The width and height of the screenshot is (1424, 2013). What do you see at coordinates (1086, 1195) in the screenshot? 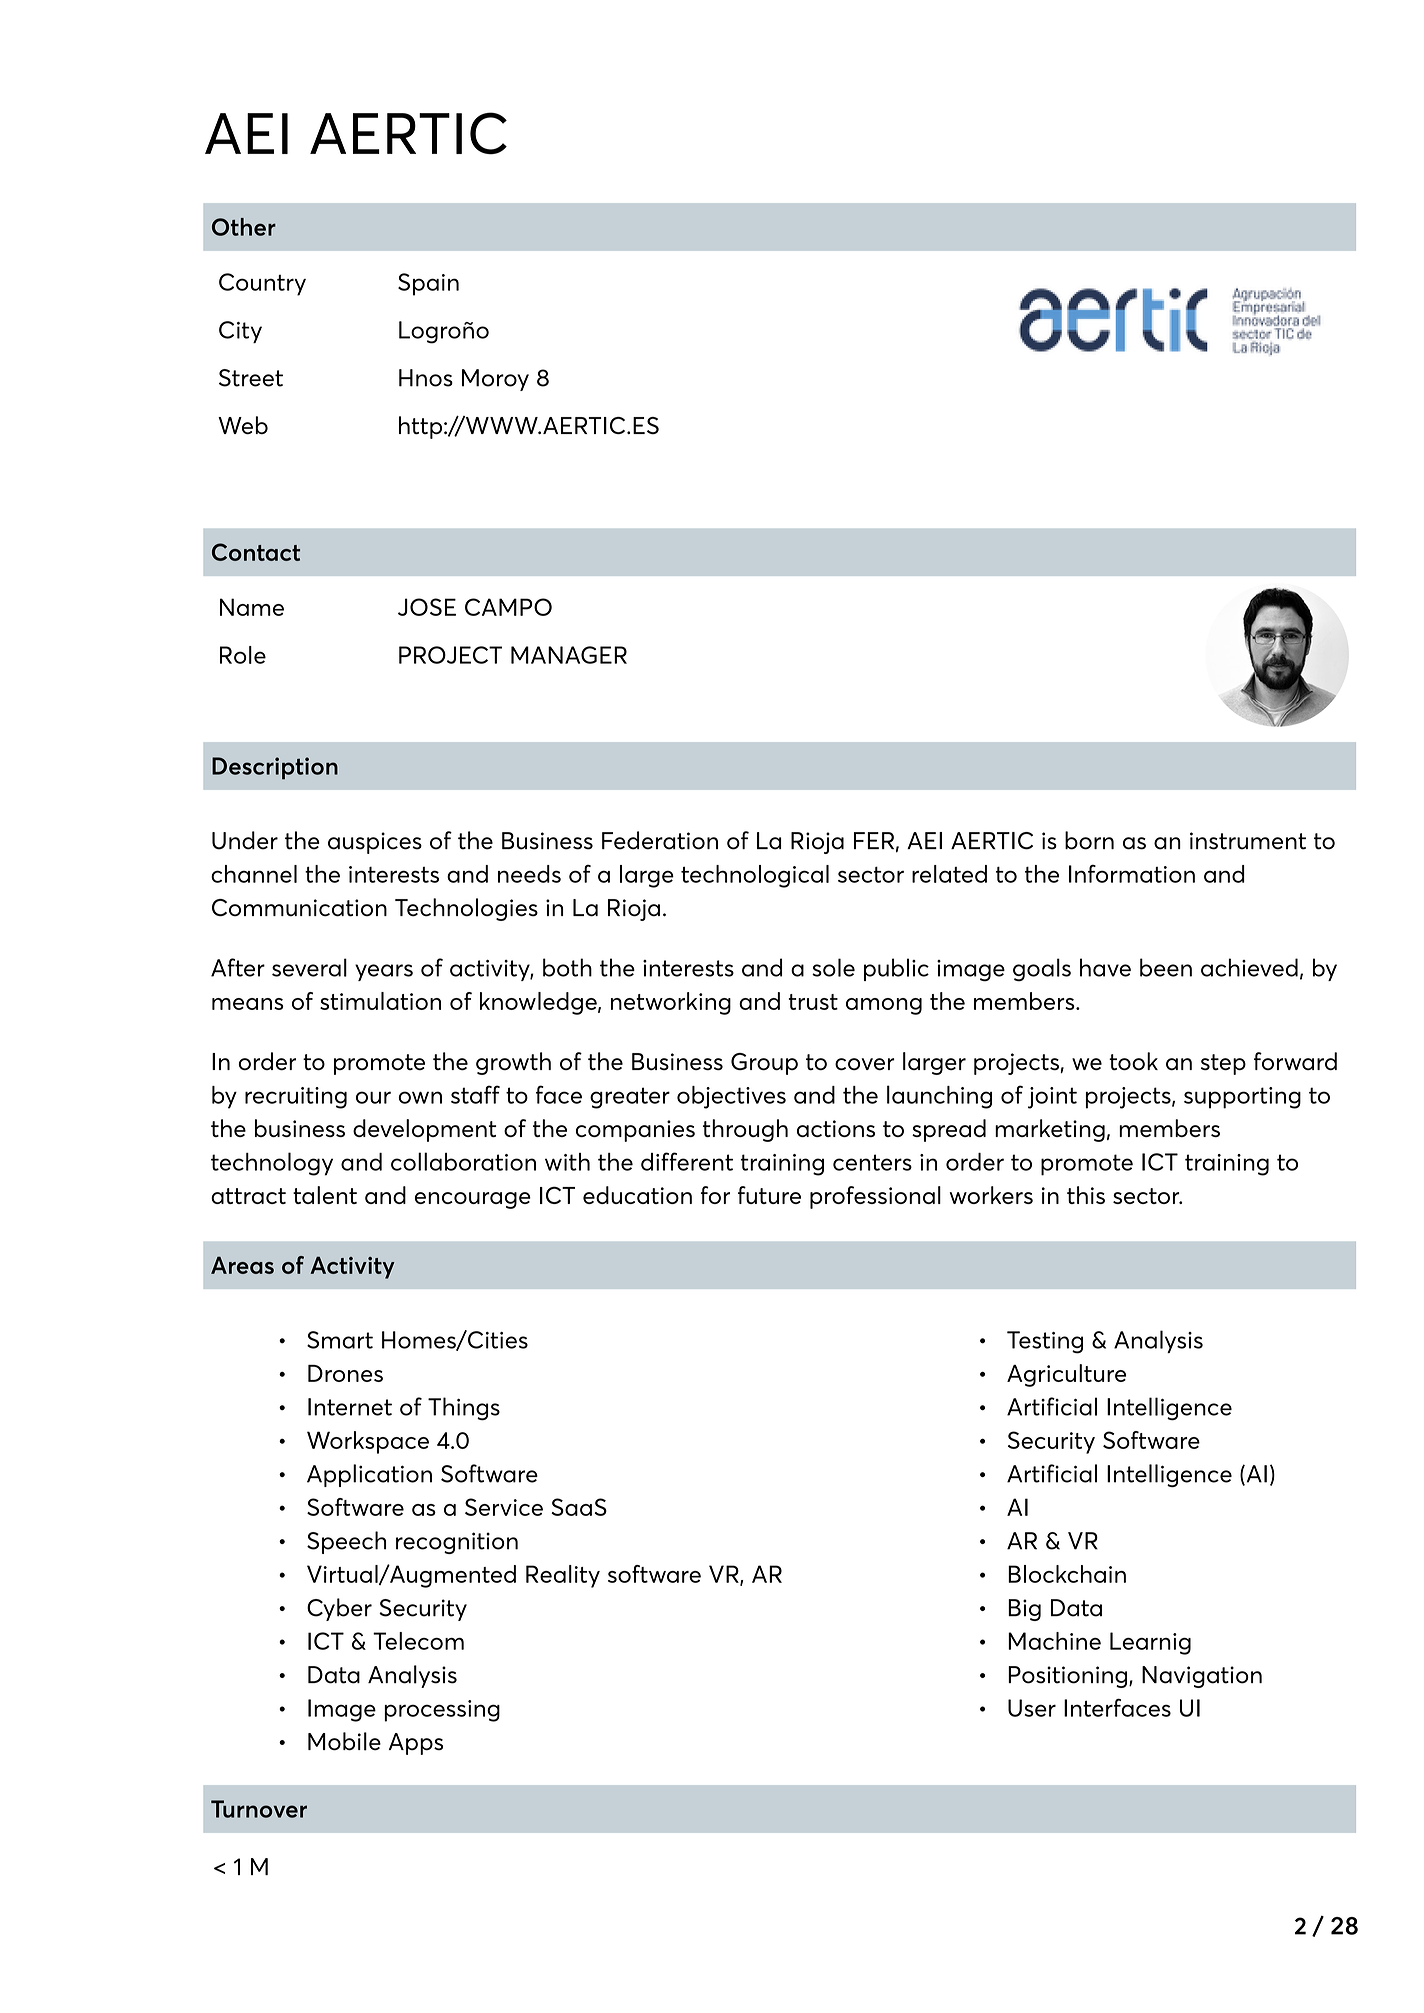
I see `this` at bounding box center [1086, 1195].
